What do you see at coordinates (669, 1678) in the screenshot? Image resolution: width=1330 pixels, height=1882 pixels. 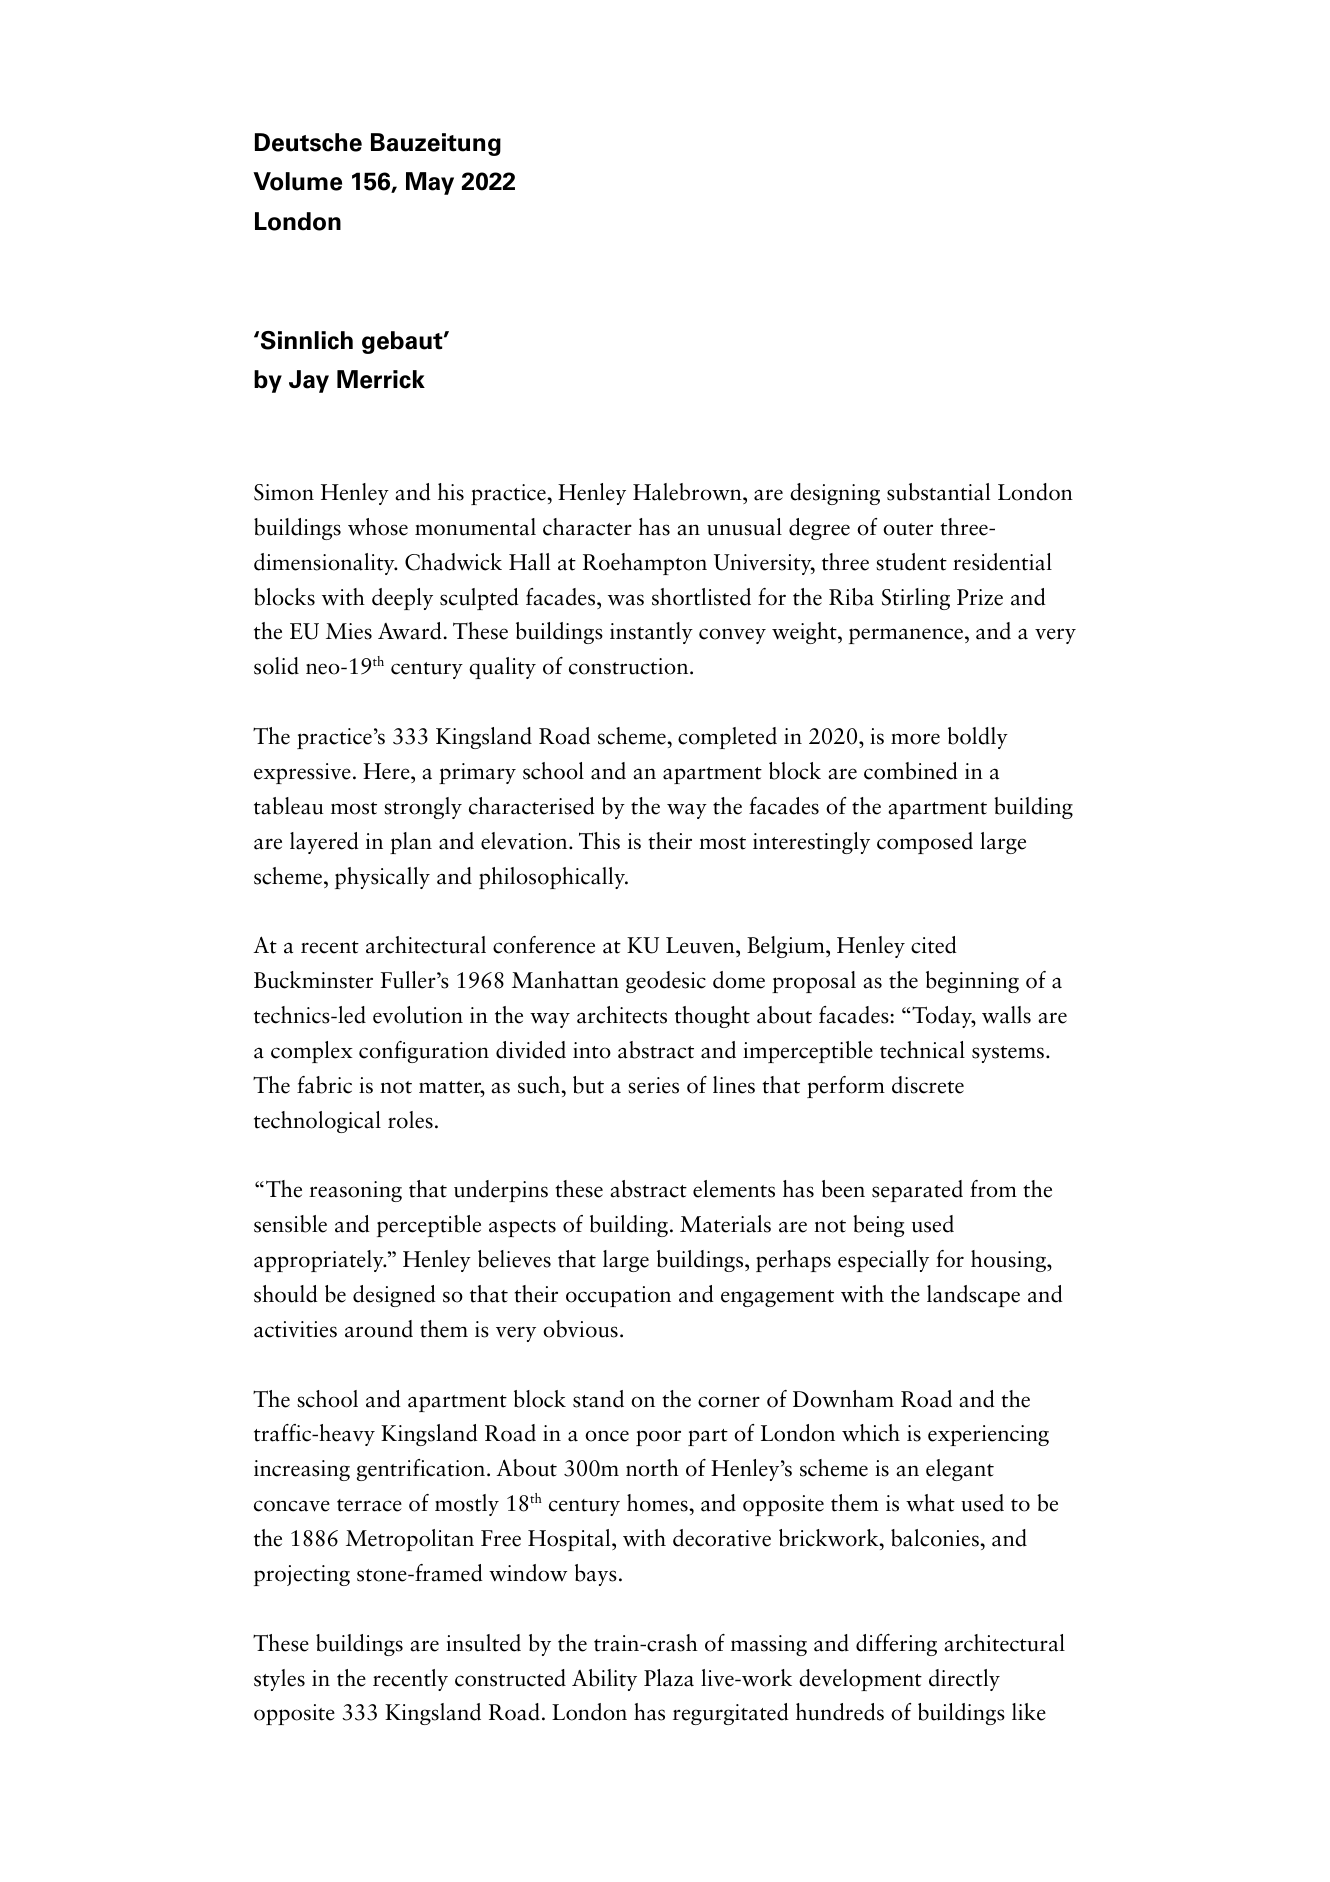 I see `Plaza` at bounding box center [669, 1678].
